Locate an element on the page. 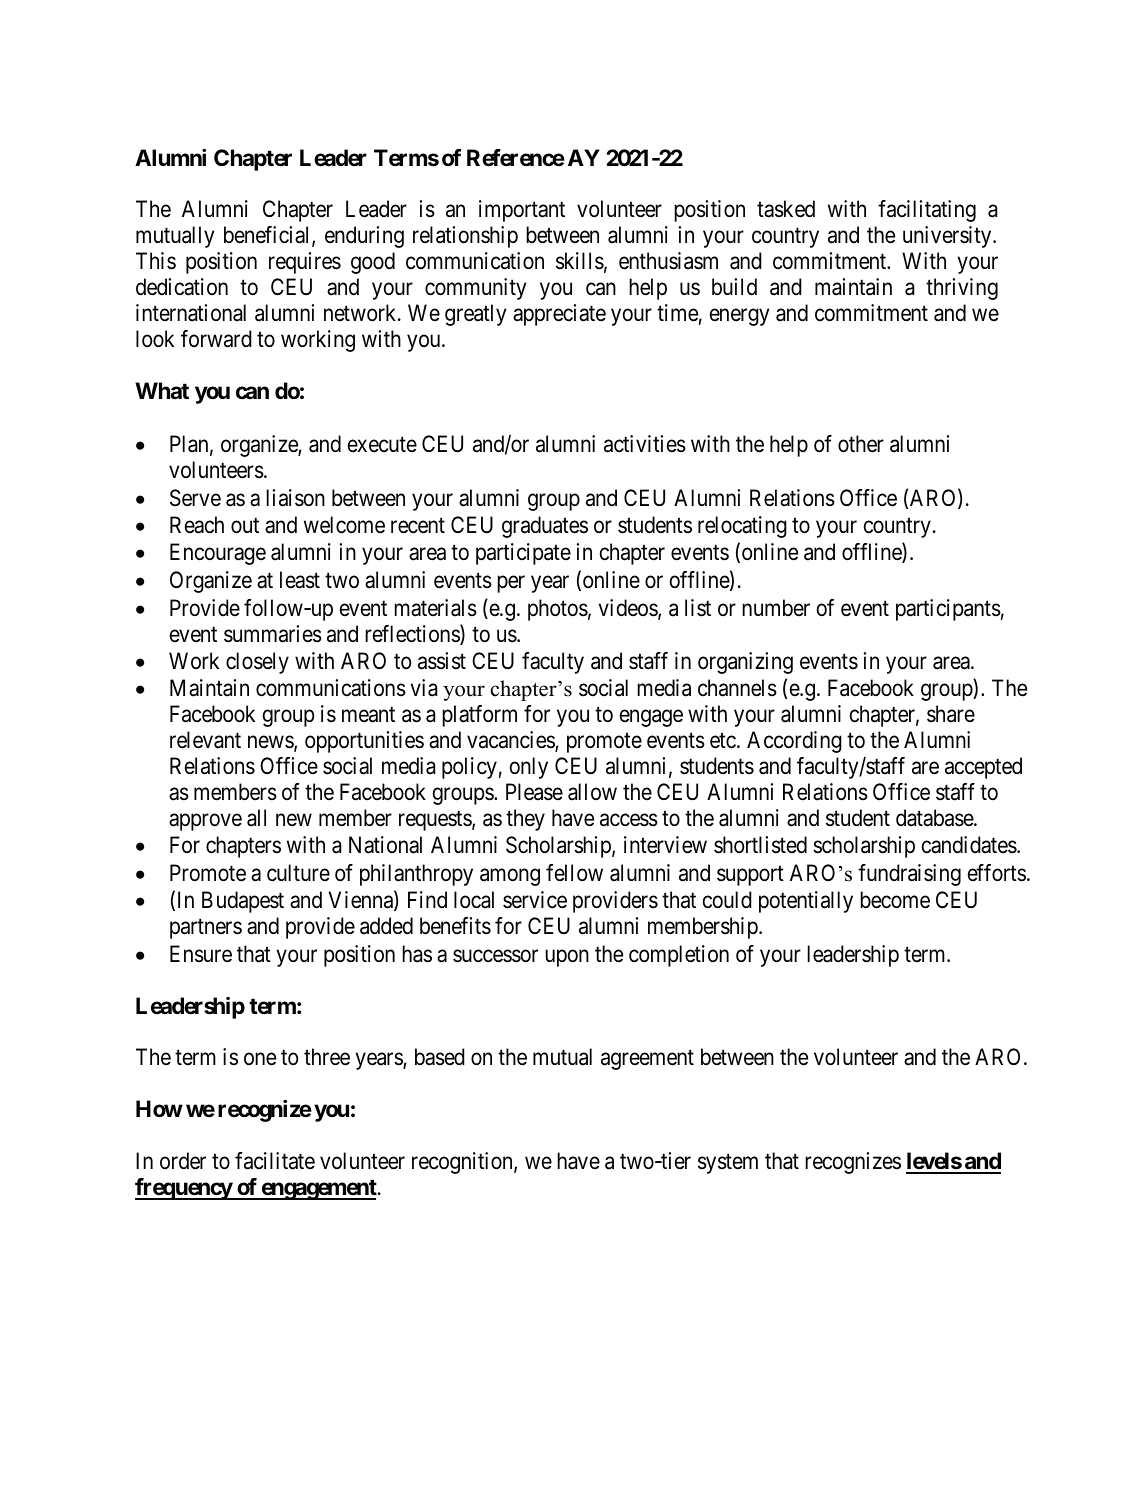 The width and height of the page is (1148, 1486). agreement is located at coordinates (647, 1060).
